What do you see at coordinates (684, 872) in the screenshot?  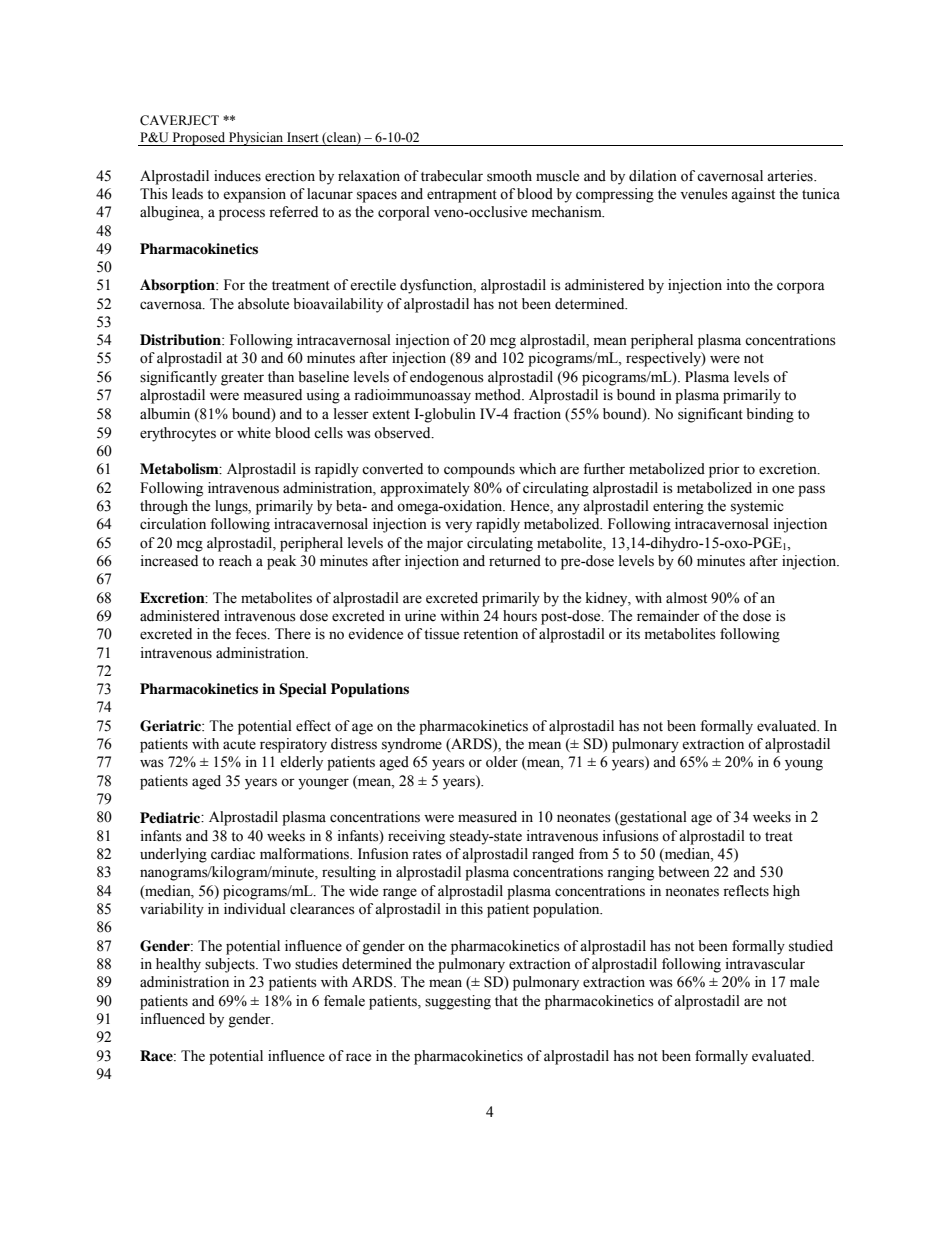 I see `between` at bounding box center [684, 872].
